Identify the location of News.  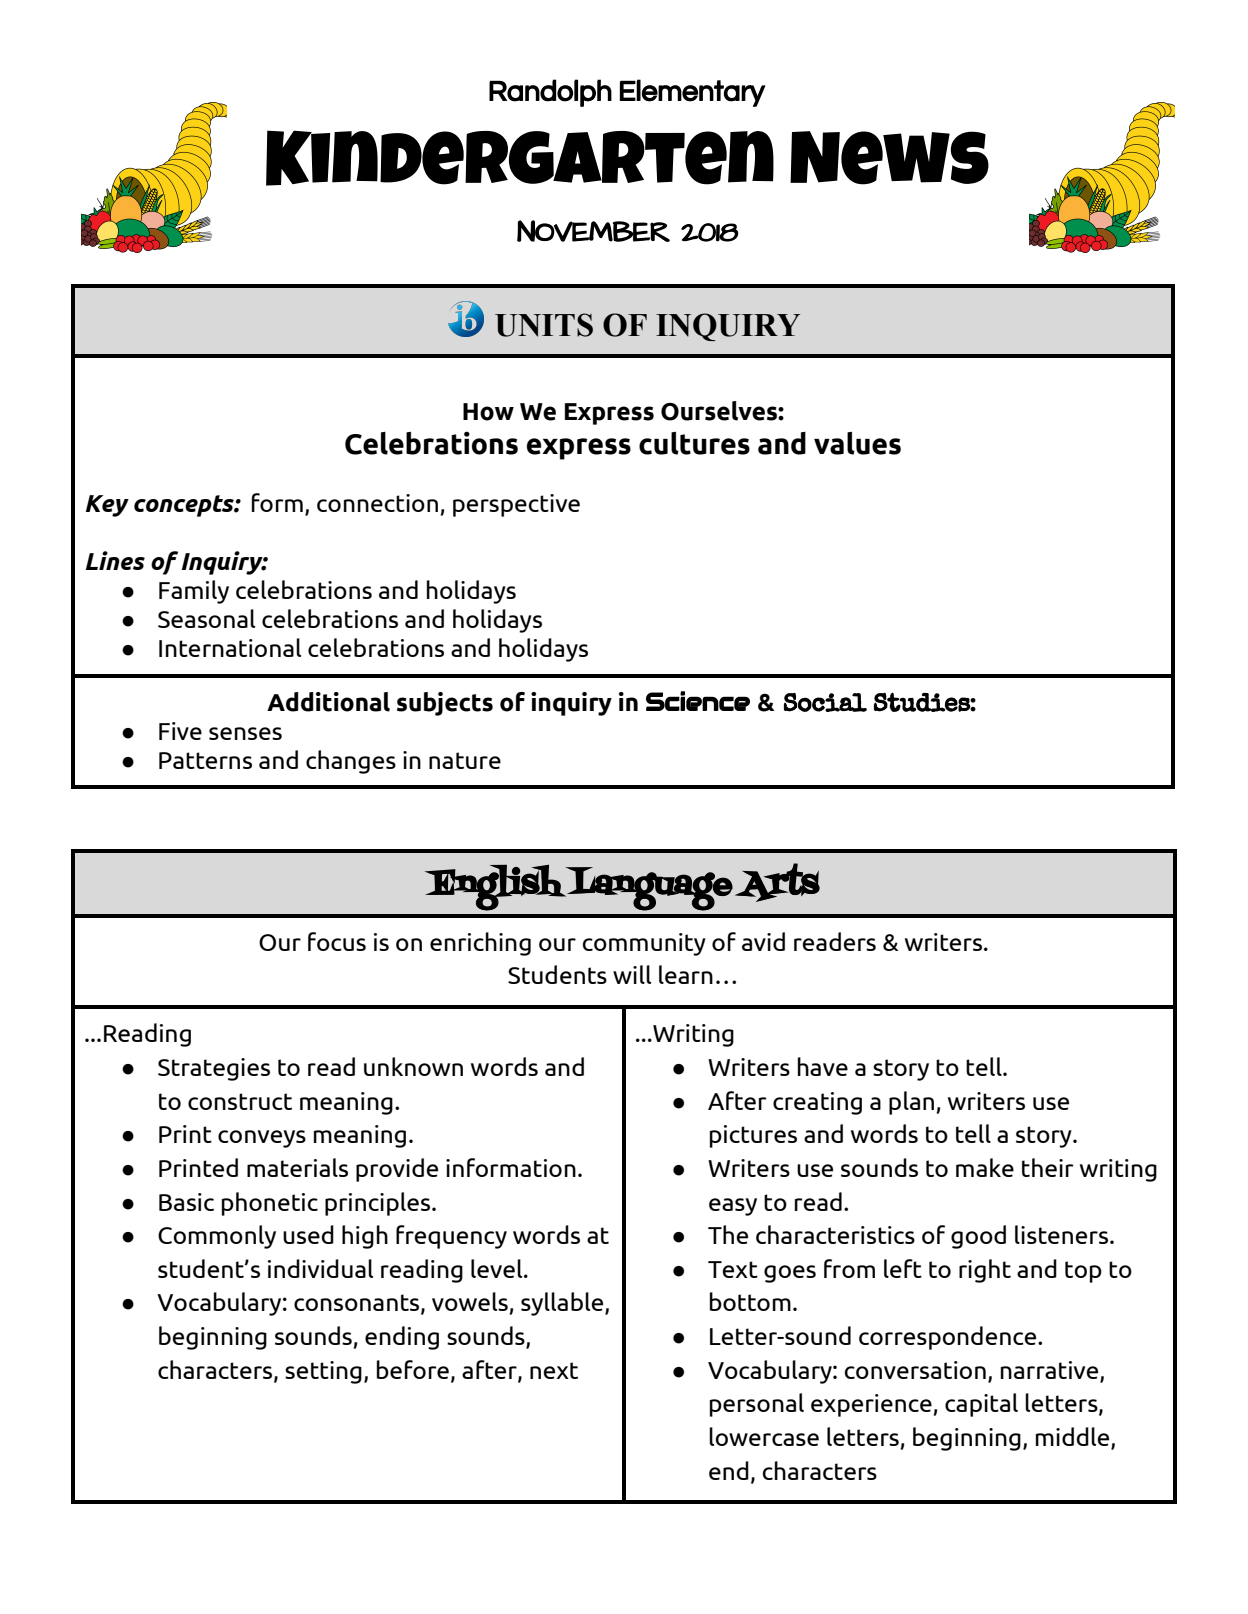
(889, 158).
